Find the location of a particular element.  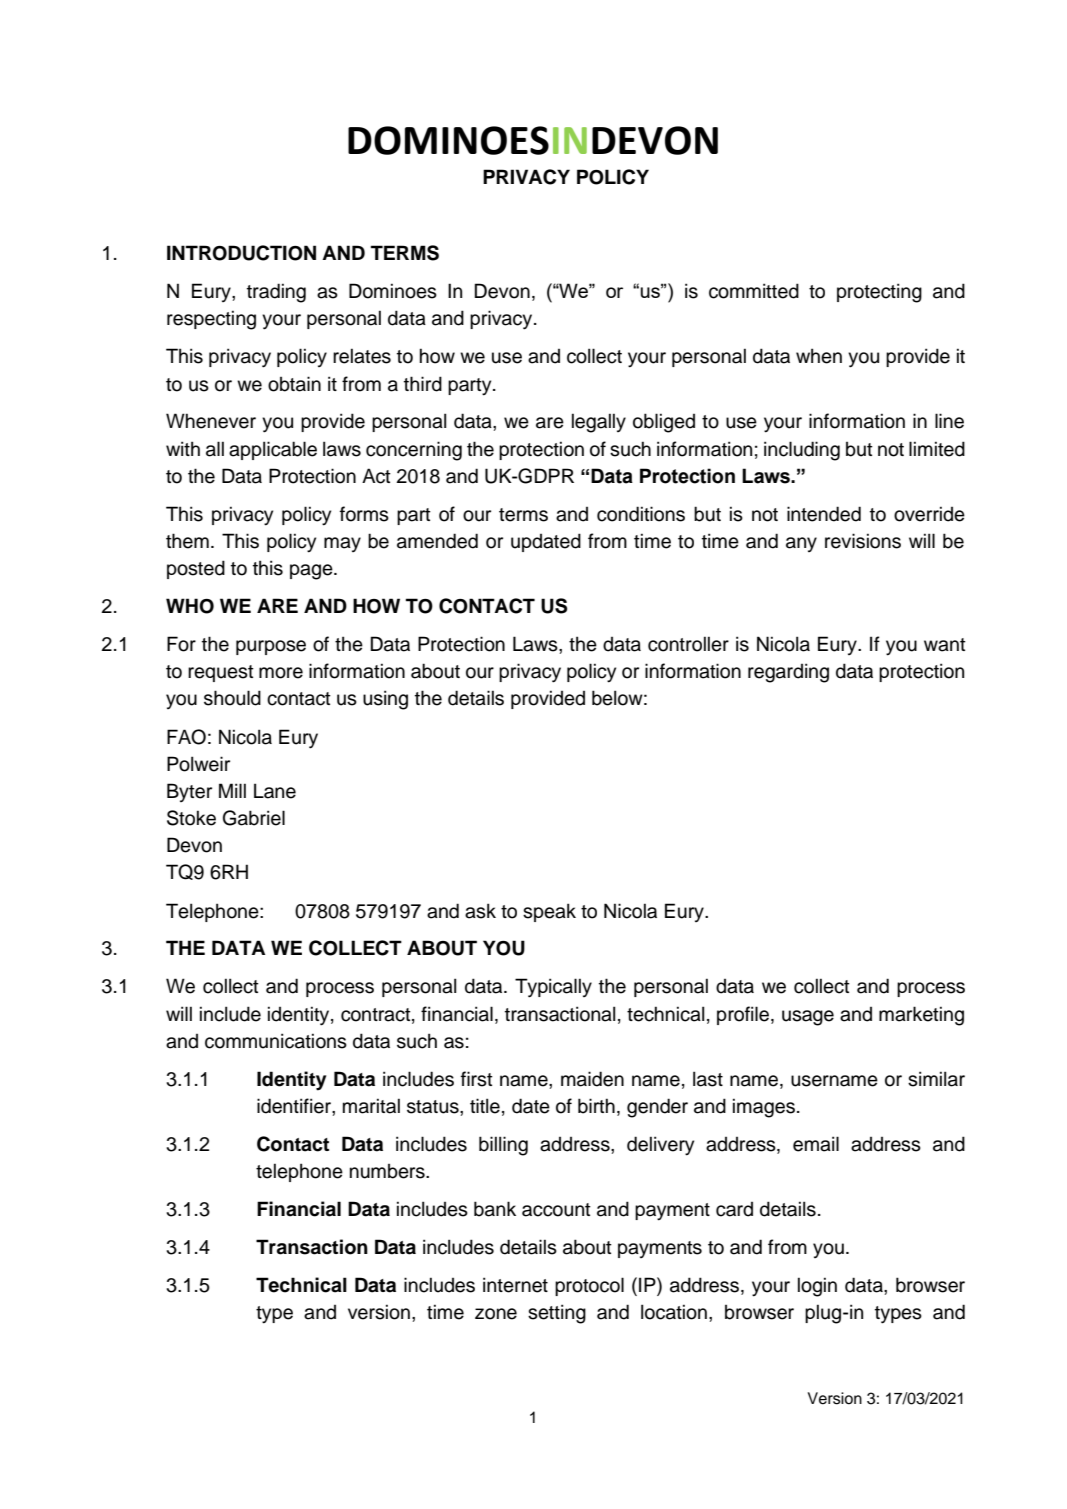

usage is located at coordinates (808, 1018).
